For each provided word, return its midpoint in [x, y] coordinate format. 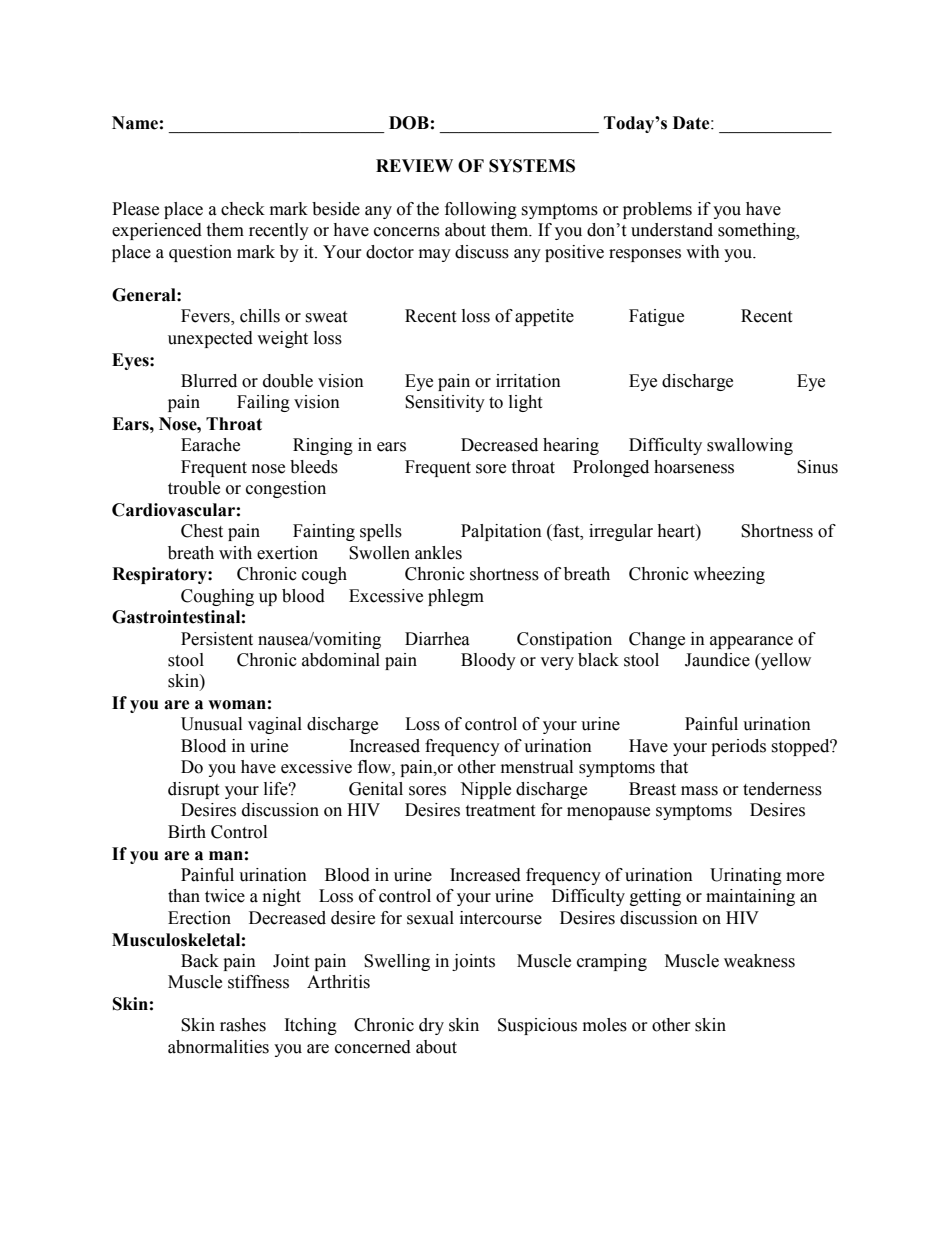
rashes [243, 1025]
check [243, 209]
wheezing [729, 575]
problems [657, 210]
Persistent [217, 639]
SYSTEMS [532, 166]
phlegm [456, 597]
